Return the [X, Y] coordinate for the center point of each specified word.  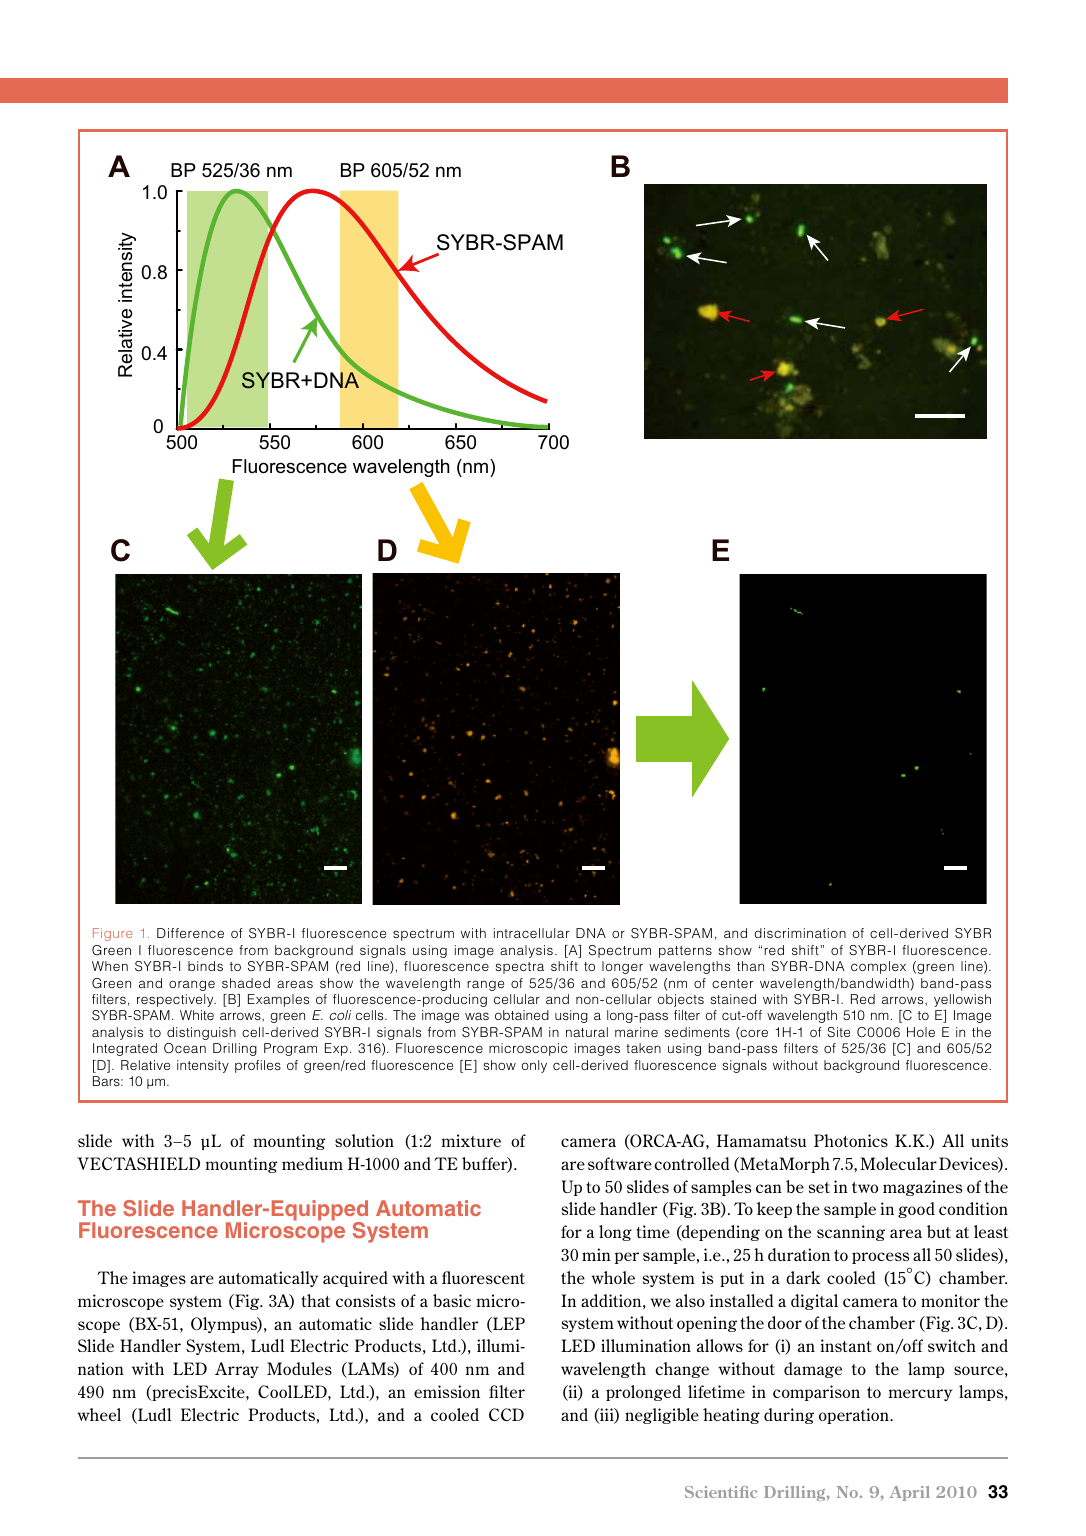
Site [838, 1032]
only [534, 1066]
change [682, 1370]
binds [205, 966]
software [620, 1163]
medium [312, 1163]
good [916, 1210]
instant [846, 1345]
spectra [519, 968]
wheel [99, 1414]
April [909, 1493]
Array [237, 1370]
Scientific [721, 1492]
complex [878, 967]
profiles [258, 1066]
